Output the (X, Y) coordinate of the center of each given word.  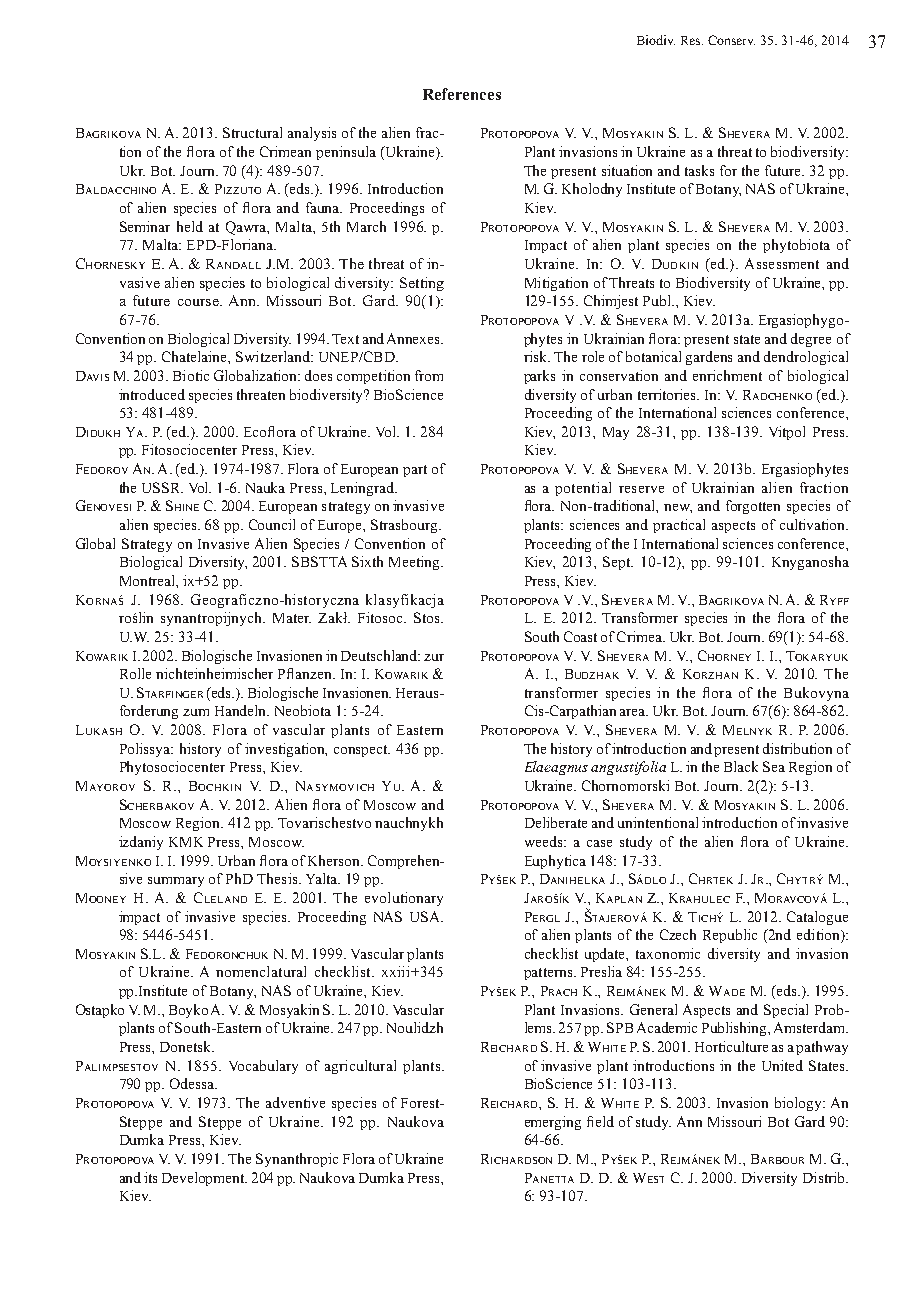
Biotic (191, 375)
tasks (699, 170)
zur (434, 657)
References (462, 94)
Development (204, 1179)
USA (426, 916)
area (634, 712)
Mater (292, 618)
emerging (553, 1123)
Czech (678, 934)
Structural (252, 132)
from (429, 375)
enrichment (727, 375)
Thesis (278, 878)
